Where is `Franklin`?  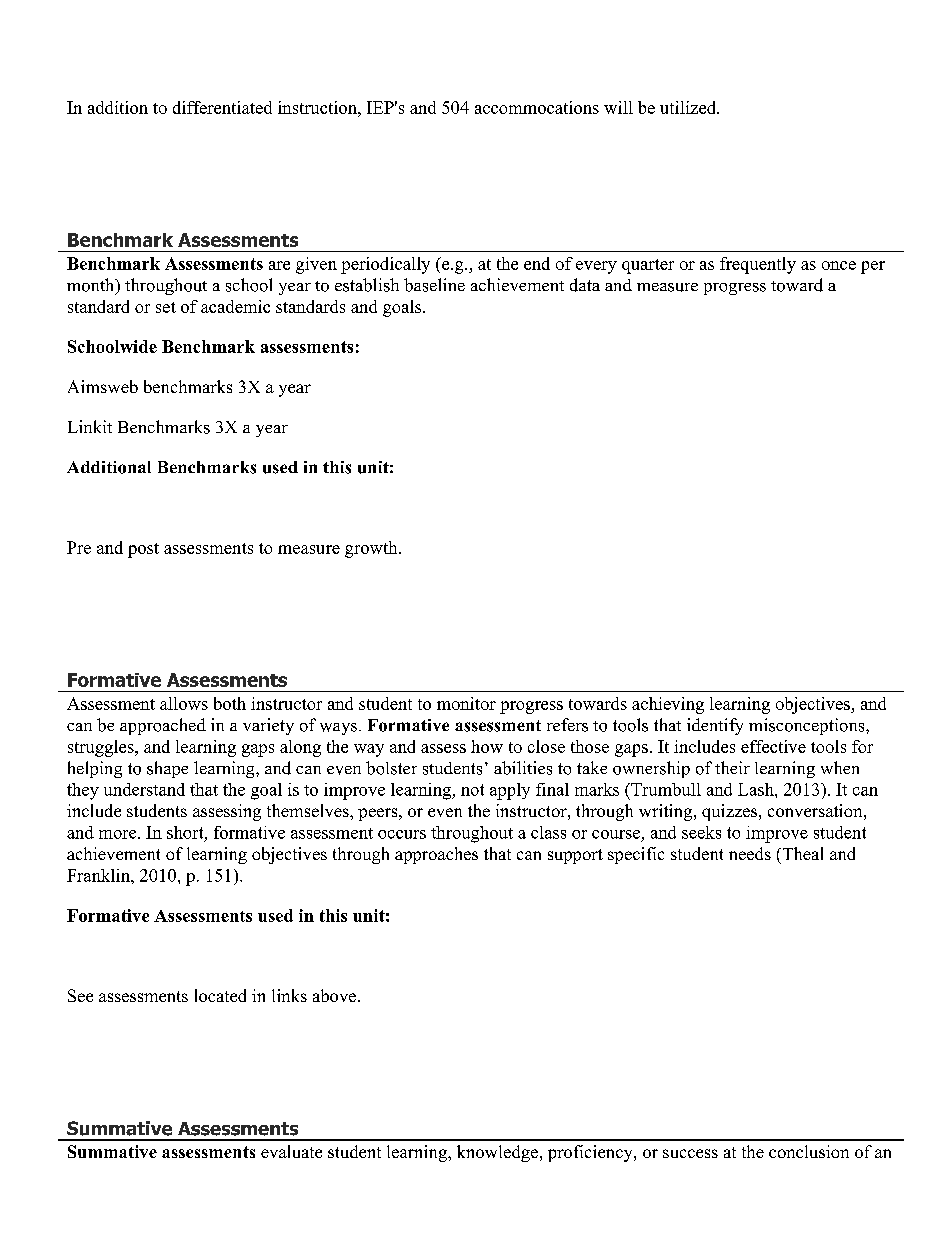 Franklin is located at coordinates (99, 875).
